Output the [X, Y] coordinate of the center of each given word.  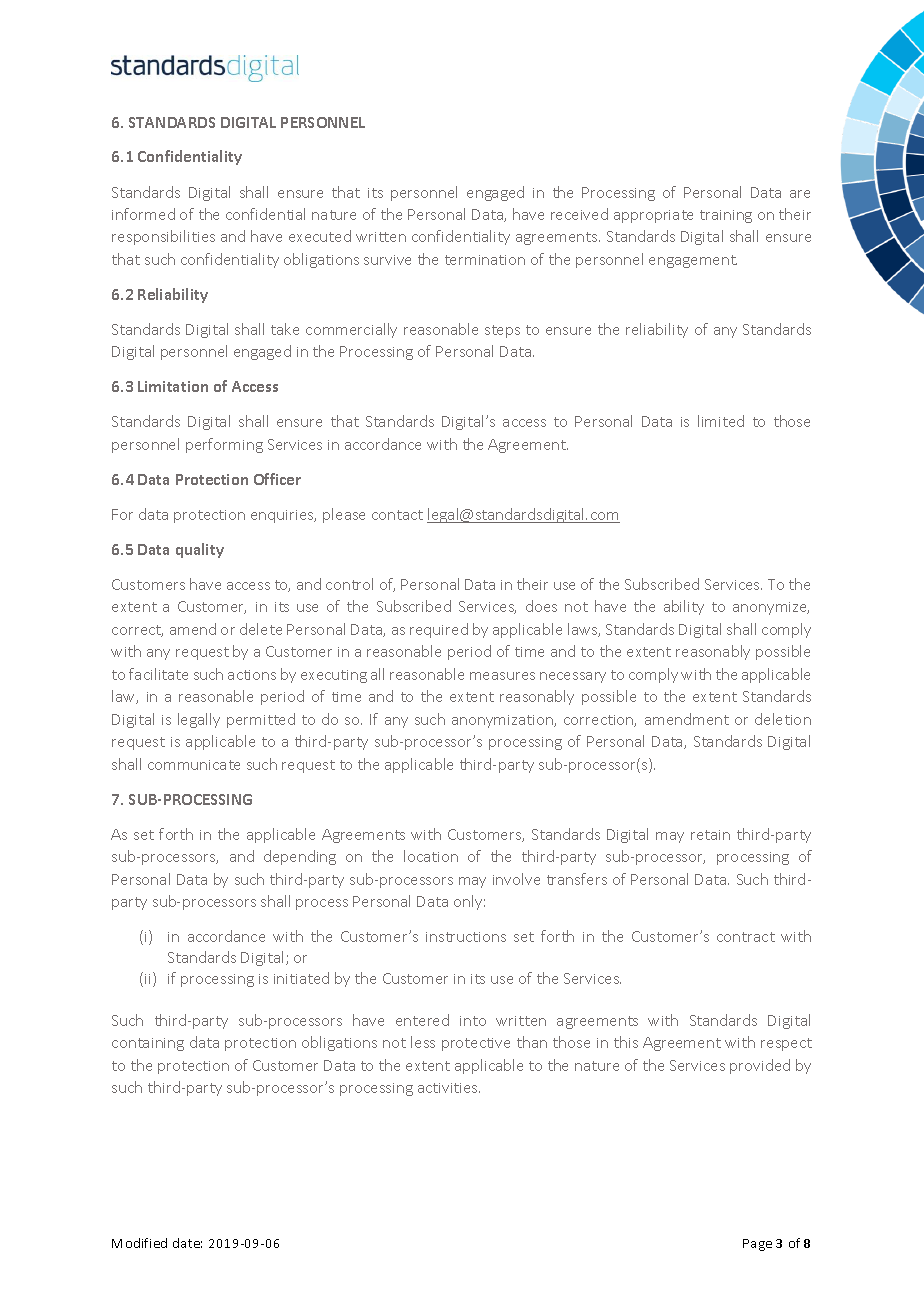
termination [485, 260]
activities [449, 1088]
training [726, 216]
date [187, 1243]
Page [757, 1245]
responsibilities [163, 237]
